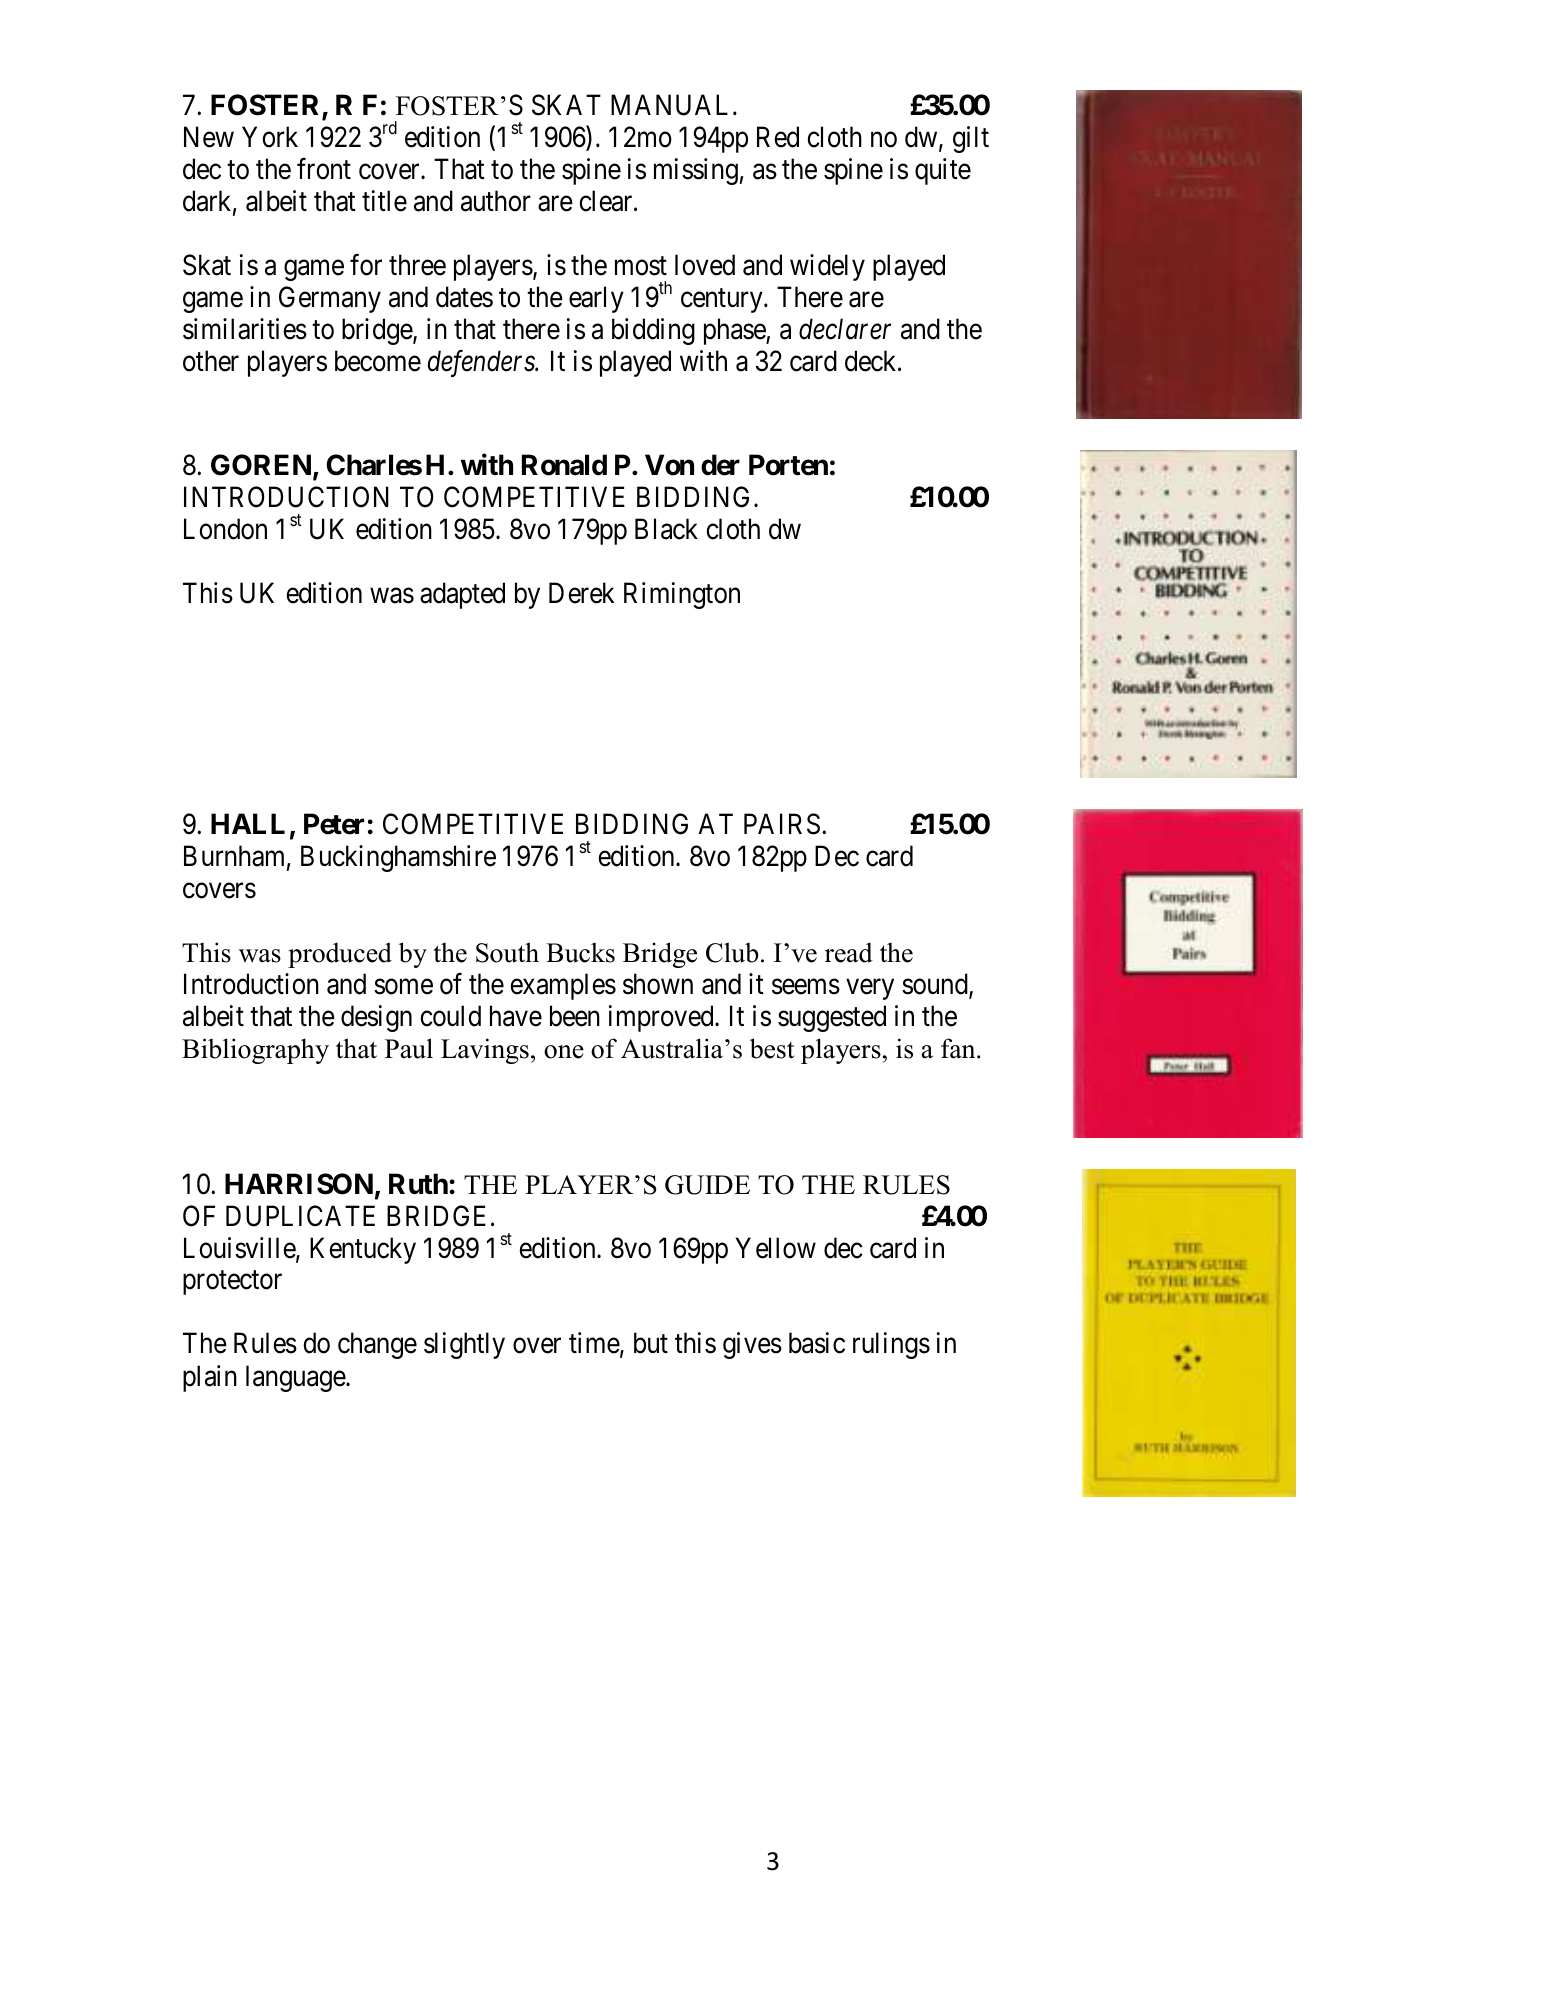 Image resolution: width=1546 pixels, height=2001 pixels. What do you see at coordinates (891, 1345) in the screenshot?
I see `rulings` at bounding box center [891, 1345].
